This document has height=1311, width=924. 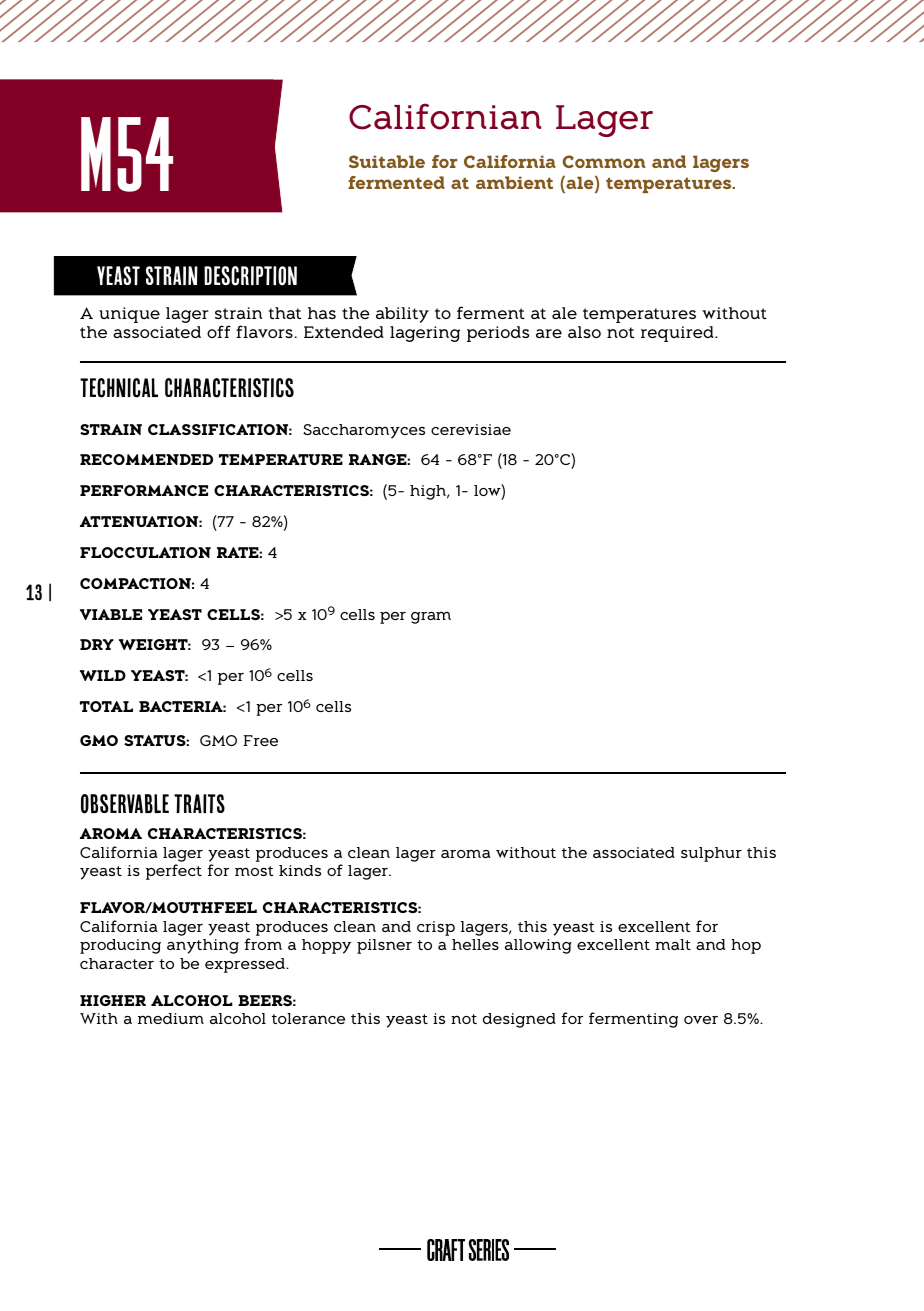 What do you see at coordinates (603, 161) in the document?
I see `Common` at bounding box center [603, 161].
